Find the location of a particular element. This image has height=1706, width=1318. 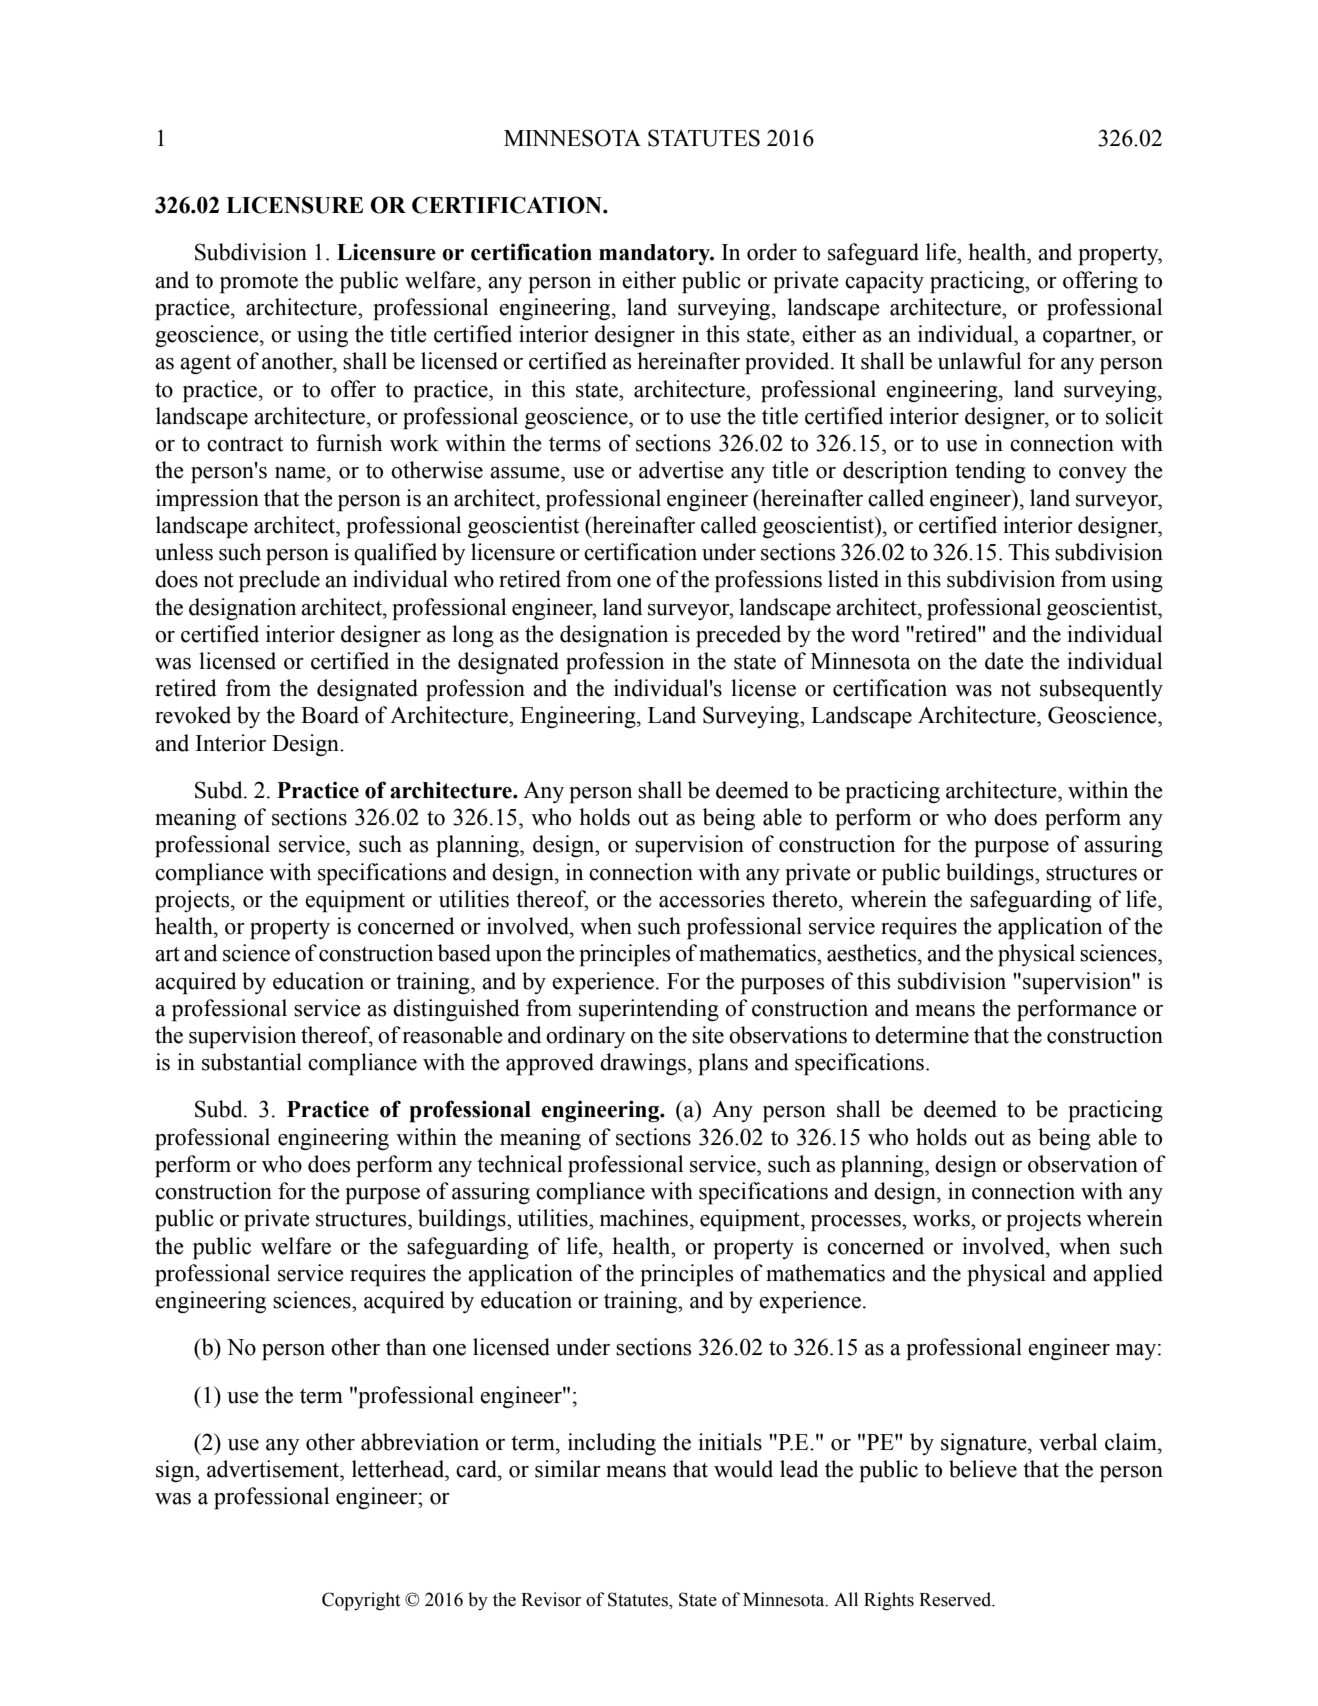

preceded is located at coordinates (738, 636).
